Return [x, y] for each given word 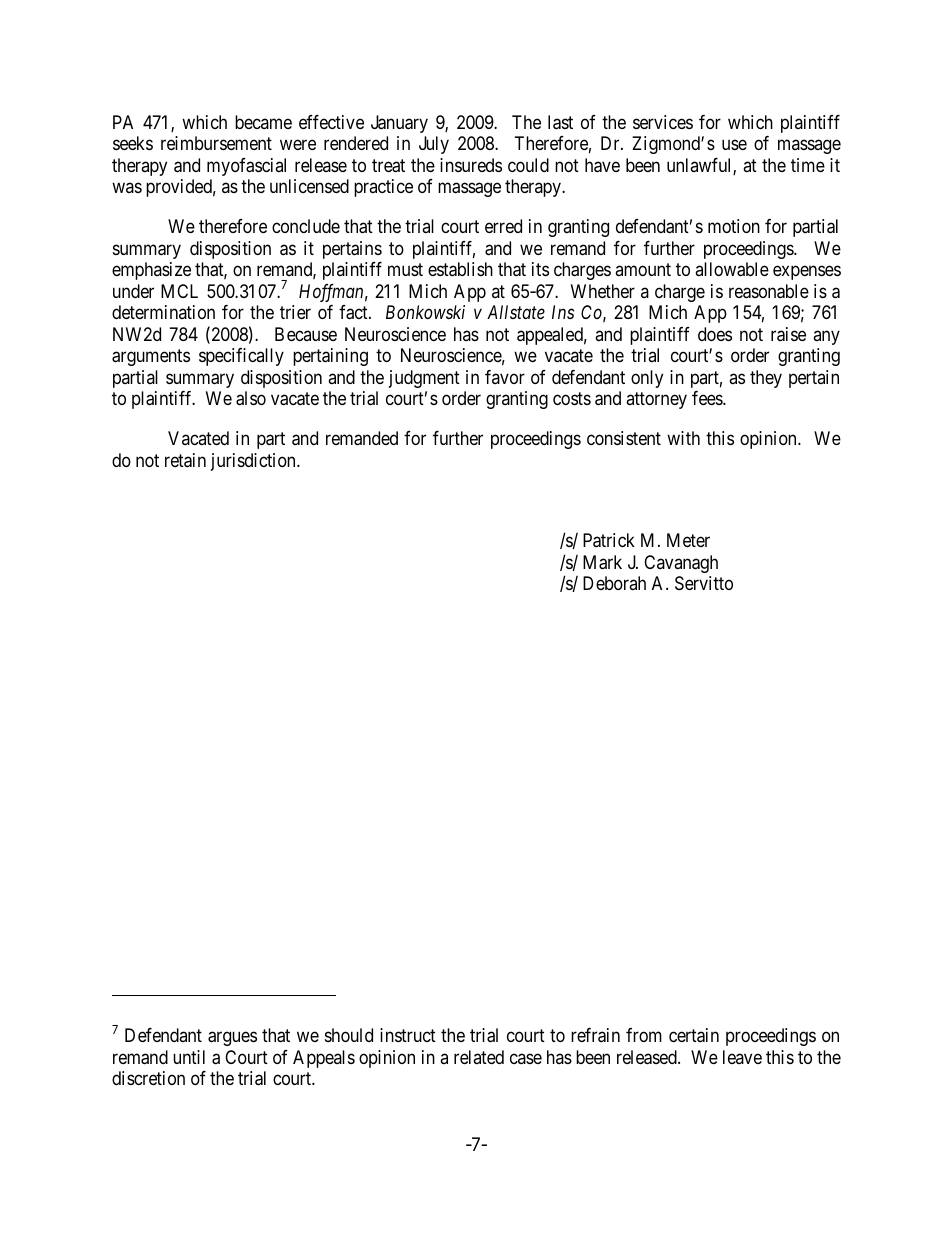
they [766, 379]
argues [232, 1039]
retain [185, 460]
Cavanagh [681, 564]
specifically [241, 357]
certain [694, 1035]
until [189, 1057]
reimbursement [216, 143]
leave [742, 1057]
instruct [408, 1035]
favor [505, 377]
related [479, 1057]
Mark [602, 562]
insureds [471, 165]
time [808, 165]
